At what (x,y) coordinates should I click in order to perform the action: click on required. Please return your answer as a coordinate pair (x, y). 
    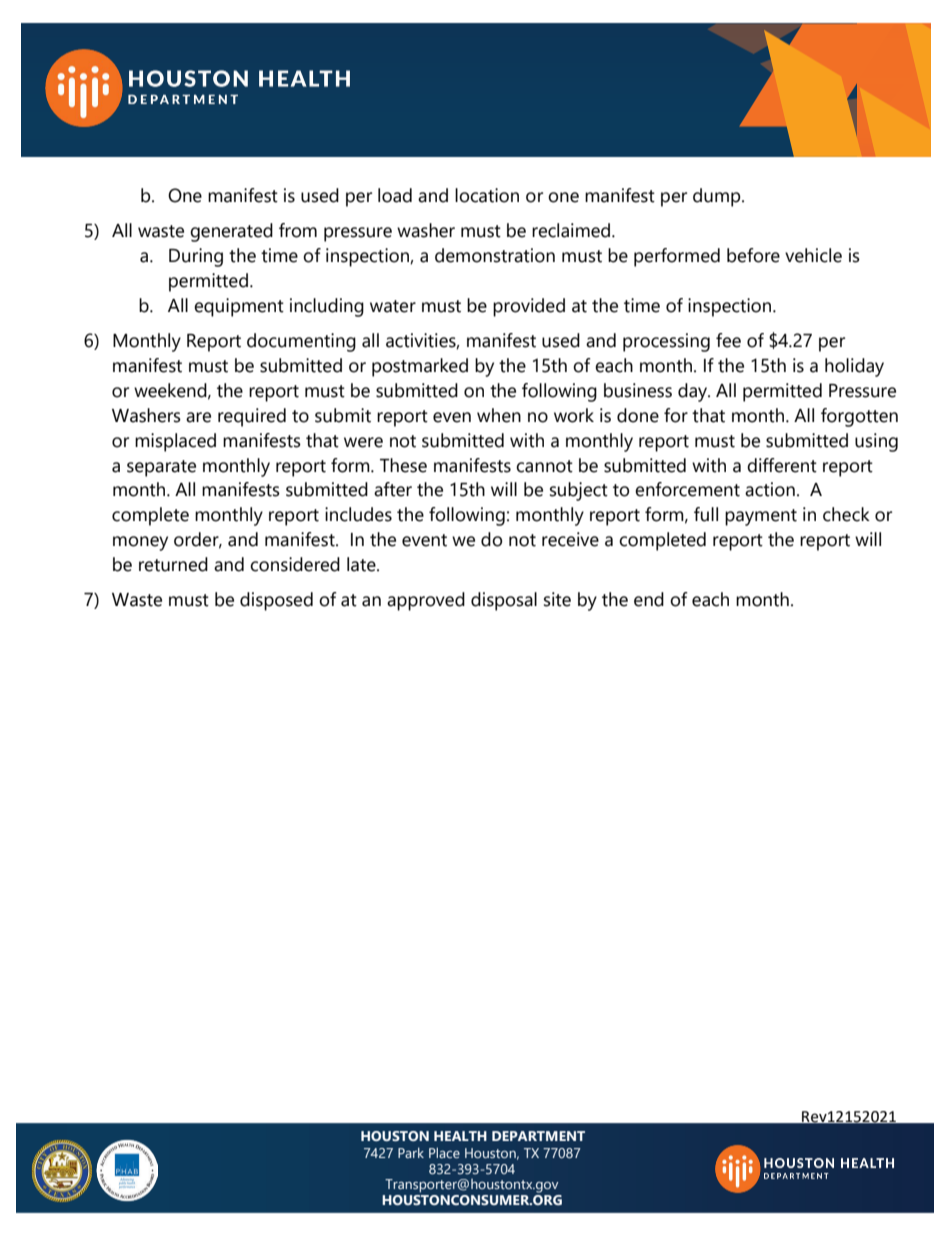
    Looking at the image, I should click on (252, 417).
